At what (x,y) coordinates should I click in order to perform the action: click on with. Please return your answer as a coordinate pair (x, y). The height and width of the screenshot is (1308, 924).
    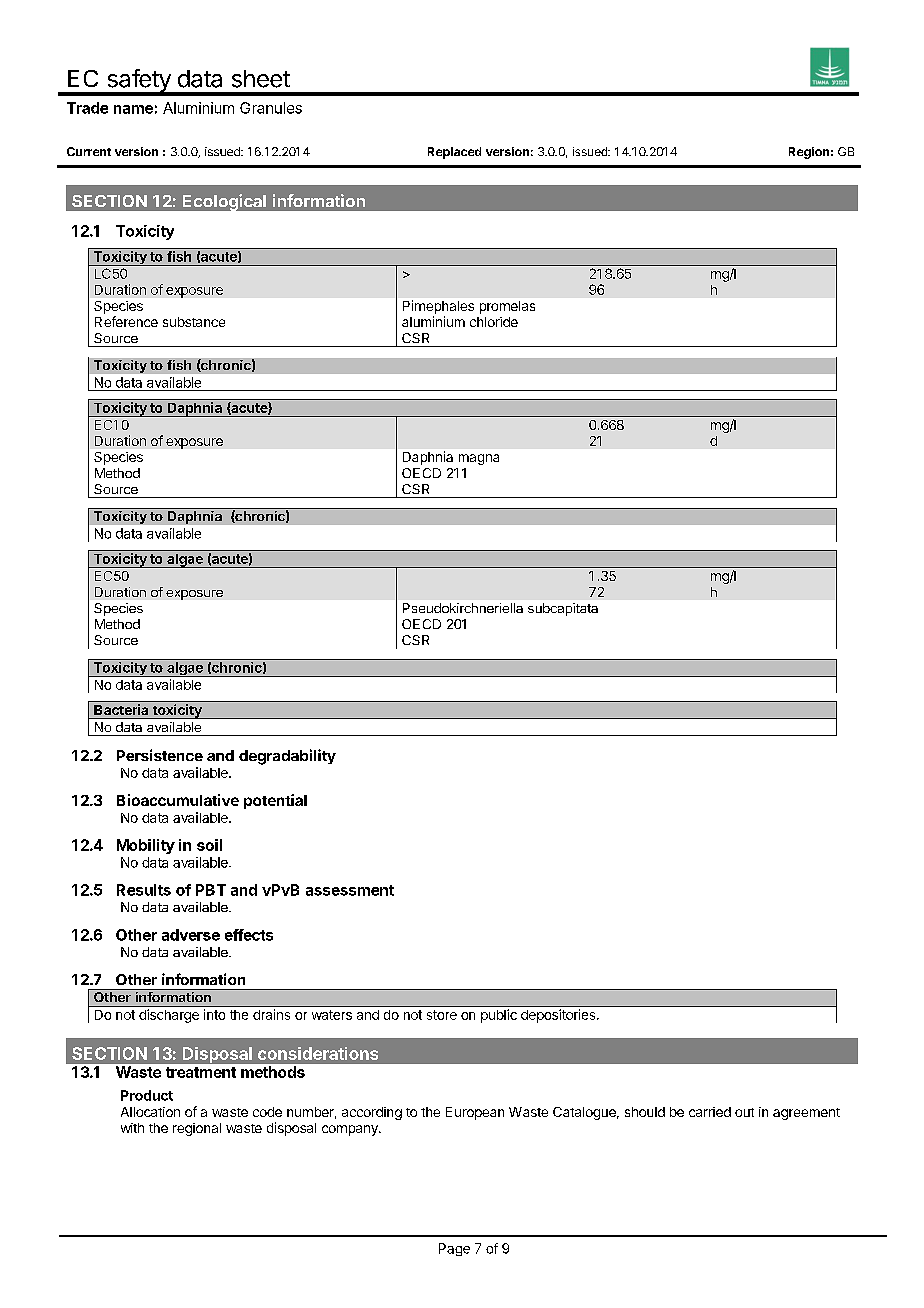
    Looking at the image, I should click on (132, 1128).
